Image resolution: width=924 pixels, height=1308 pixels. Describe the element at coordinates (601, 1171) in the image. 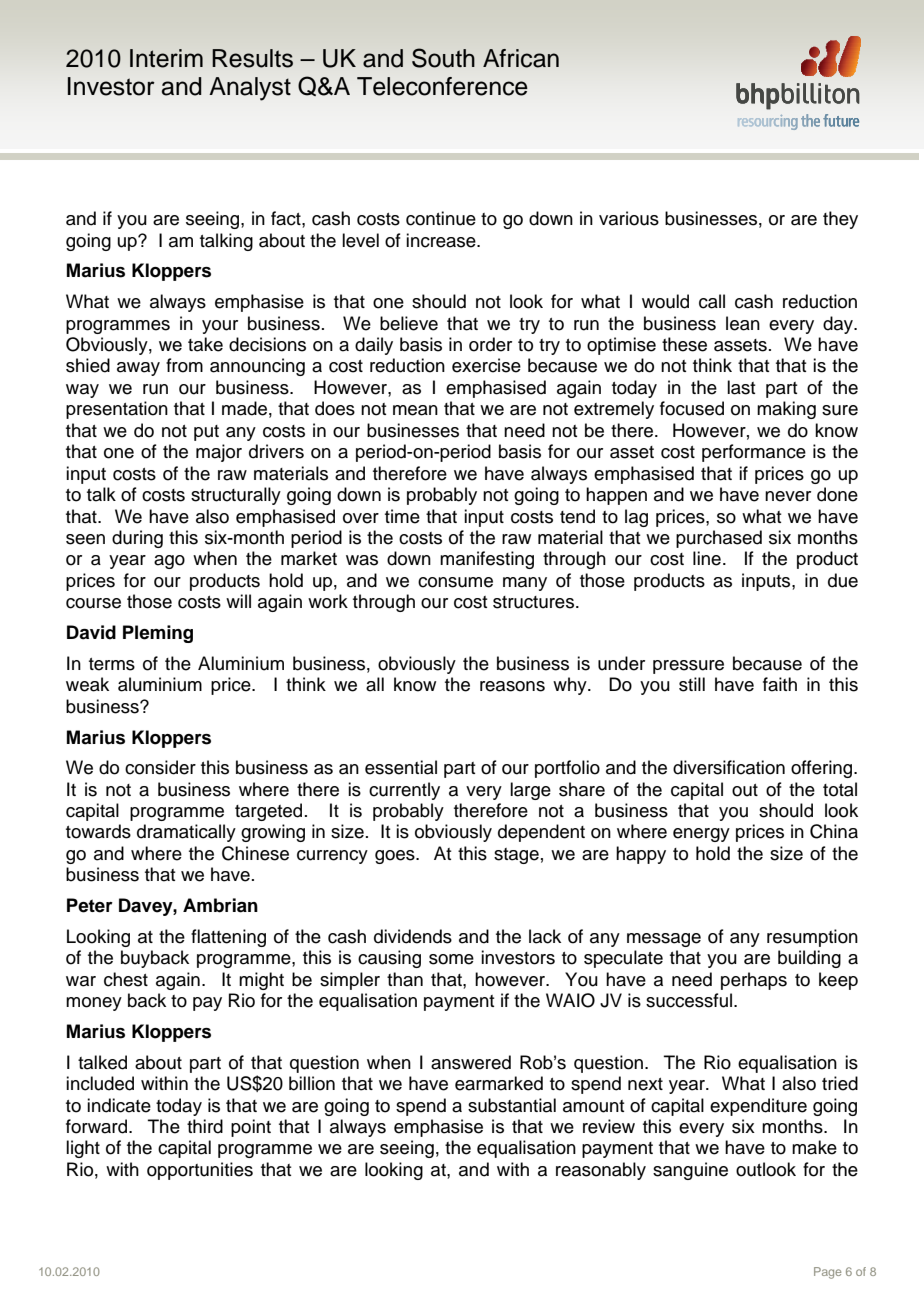

I see `reasonably` at that location.
